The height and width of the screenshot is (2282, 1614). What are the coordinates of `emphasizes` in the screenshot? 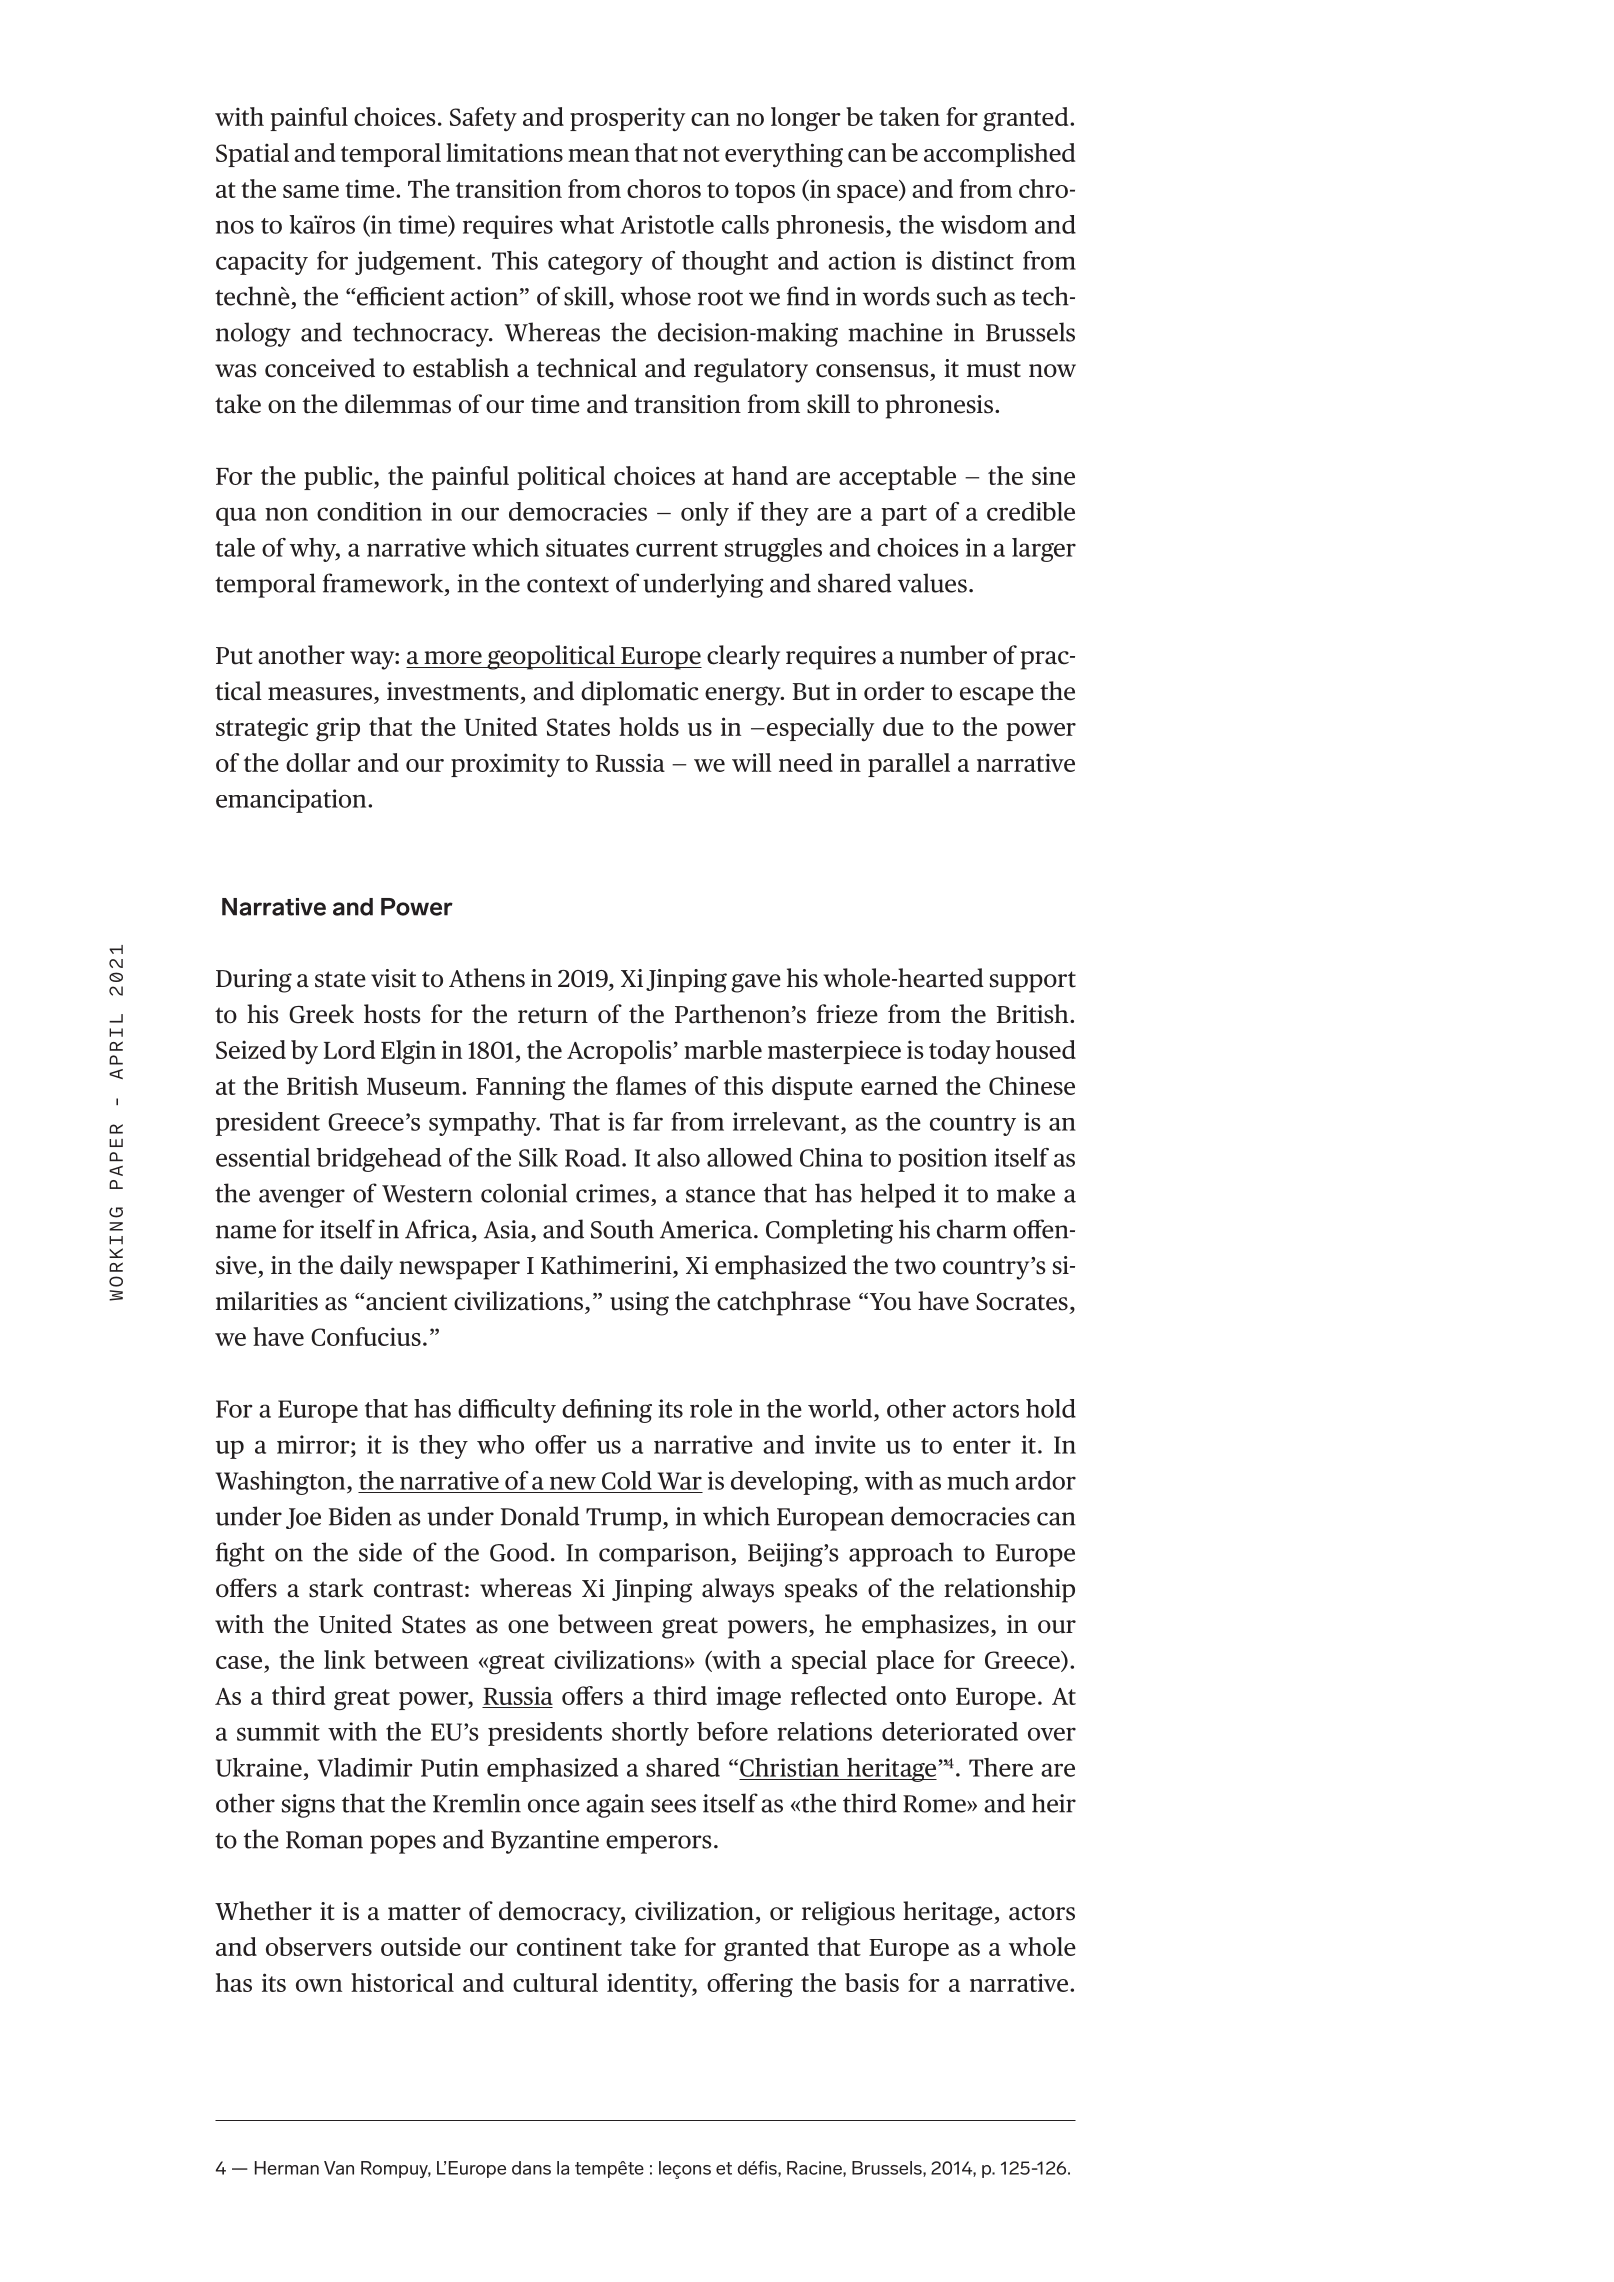 It's located at (925, 1626).
